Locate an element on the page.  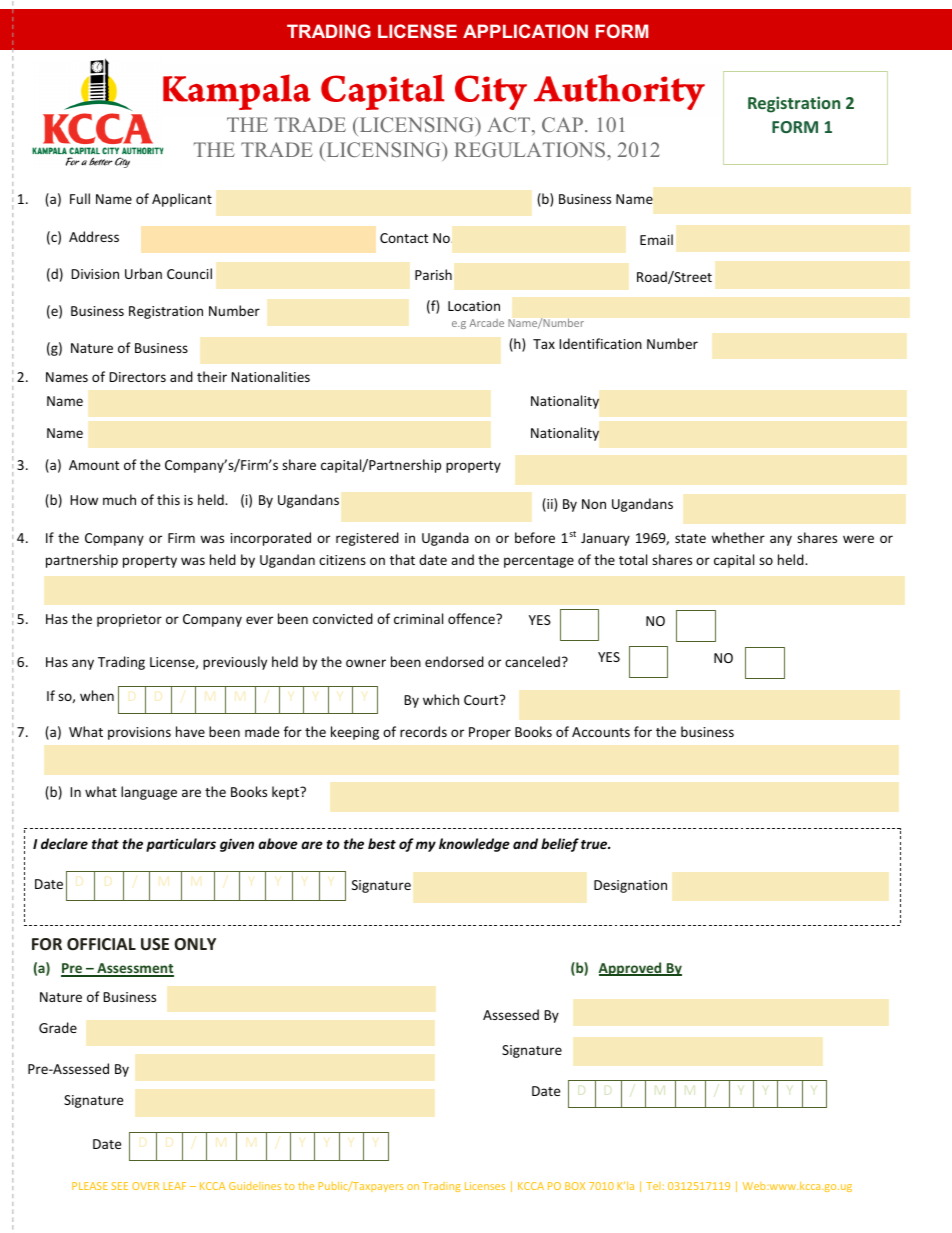
knowledge is located at coordinates (474, 845).
